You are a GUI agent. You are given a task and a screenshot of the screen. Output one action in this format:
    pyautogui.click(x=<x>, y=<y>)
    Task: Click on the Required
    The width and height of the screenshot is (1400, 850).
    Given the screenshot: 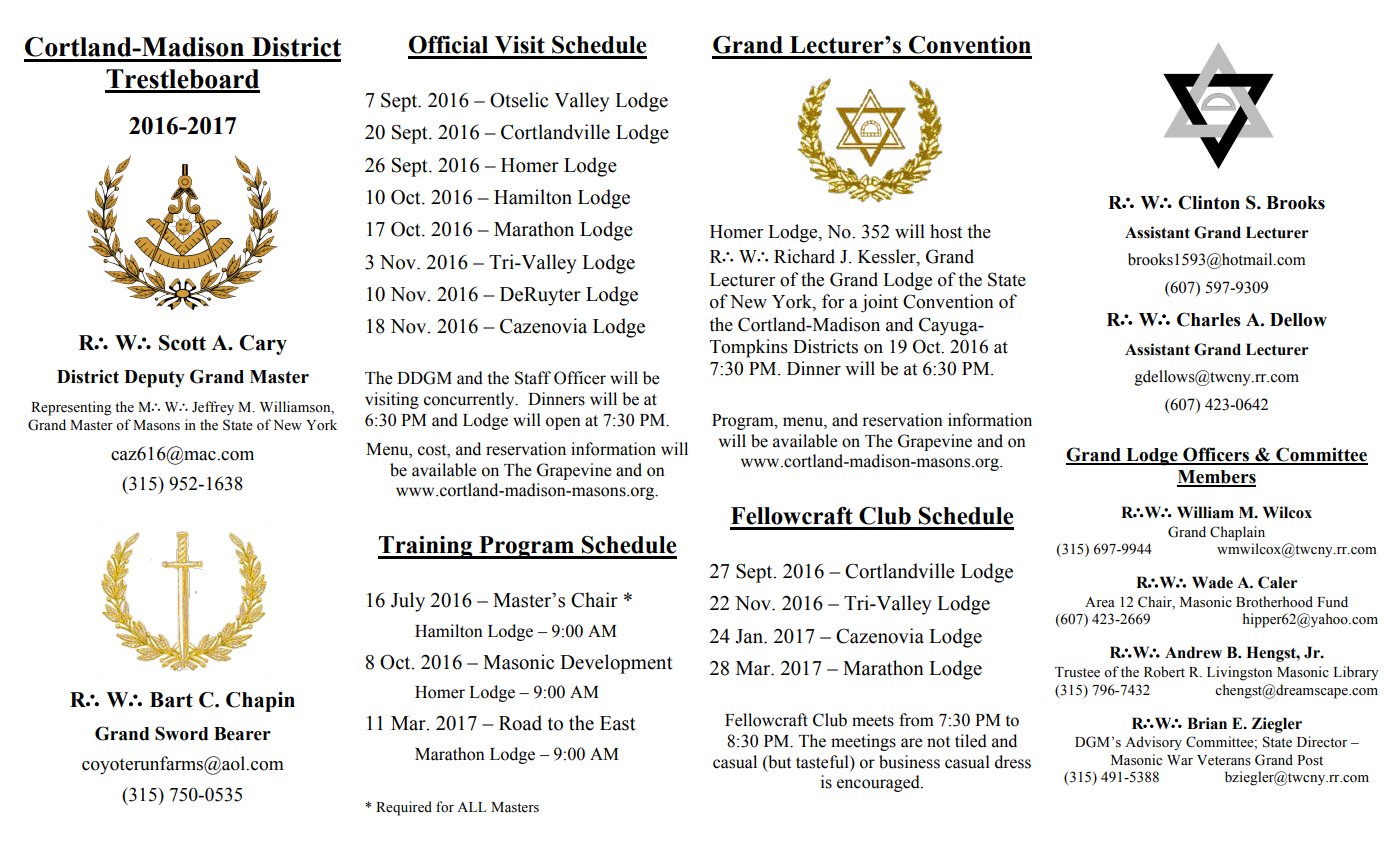 What is the action you would take?
    pyautogui.click(x=404, y=808)
